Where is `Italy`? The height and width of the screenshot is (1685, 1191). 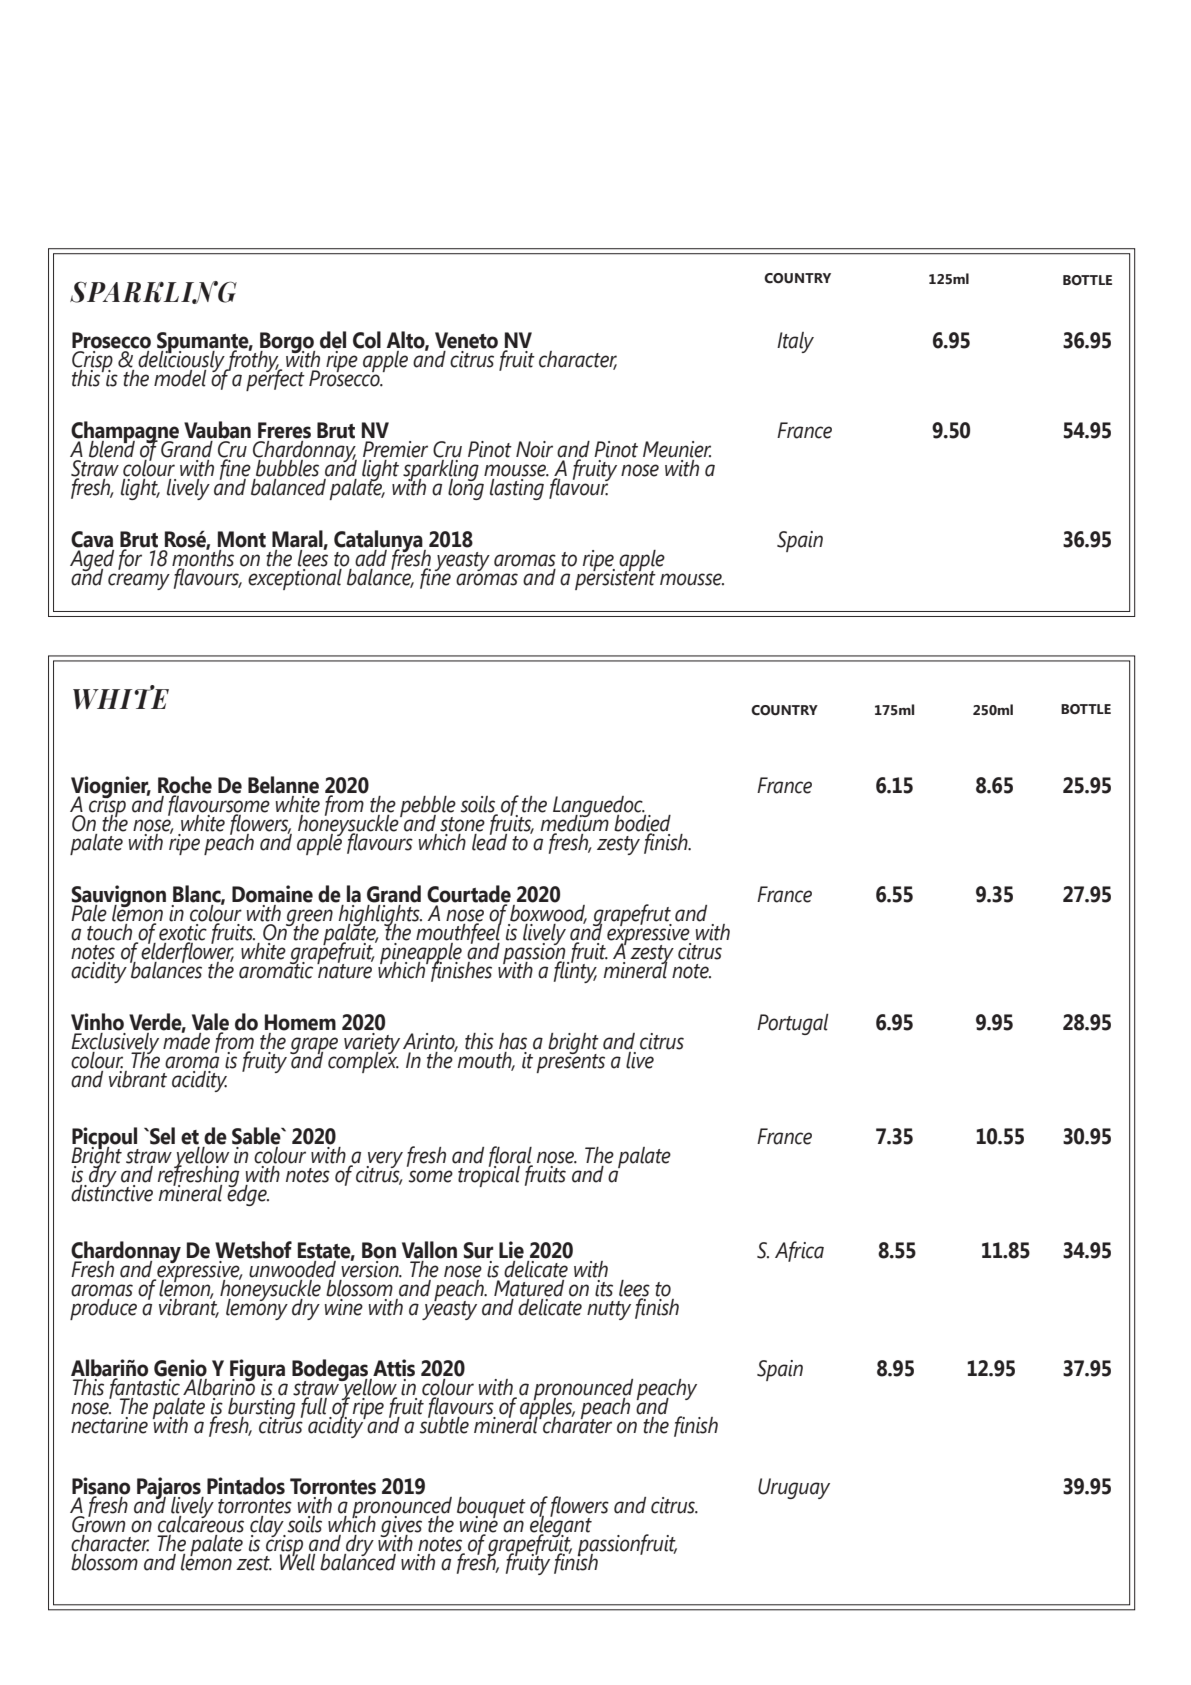
Italy is located at coordinates (795, 342).
